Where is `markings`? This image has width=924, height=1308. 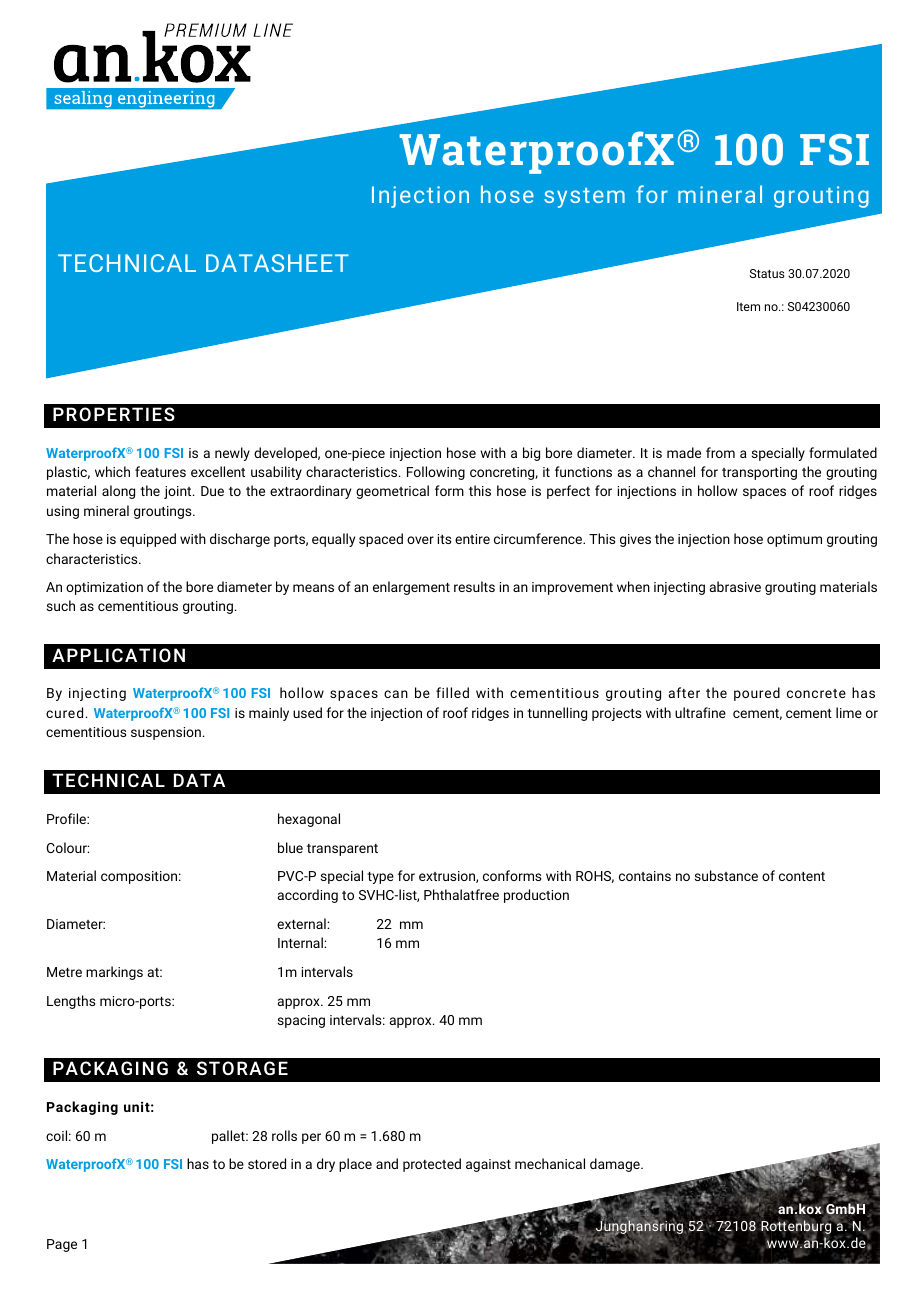 markings is located at coordinates (114, 973).
